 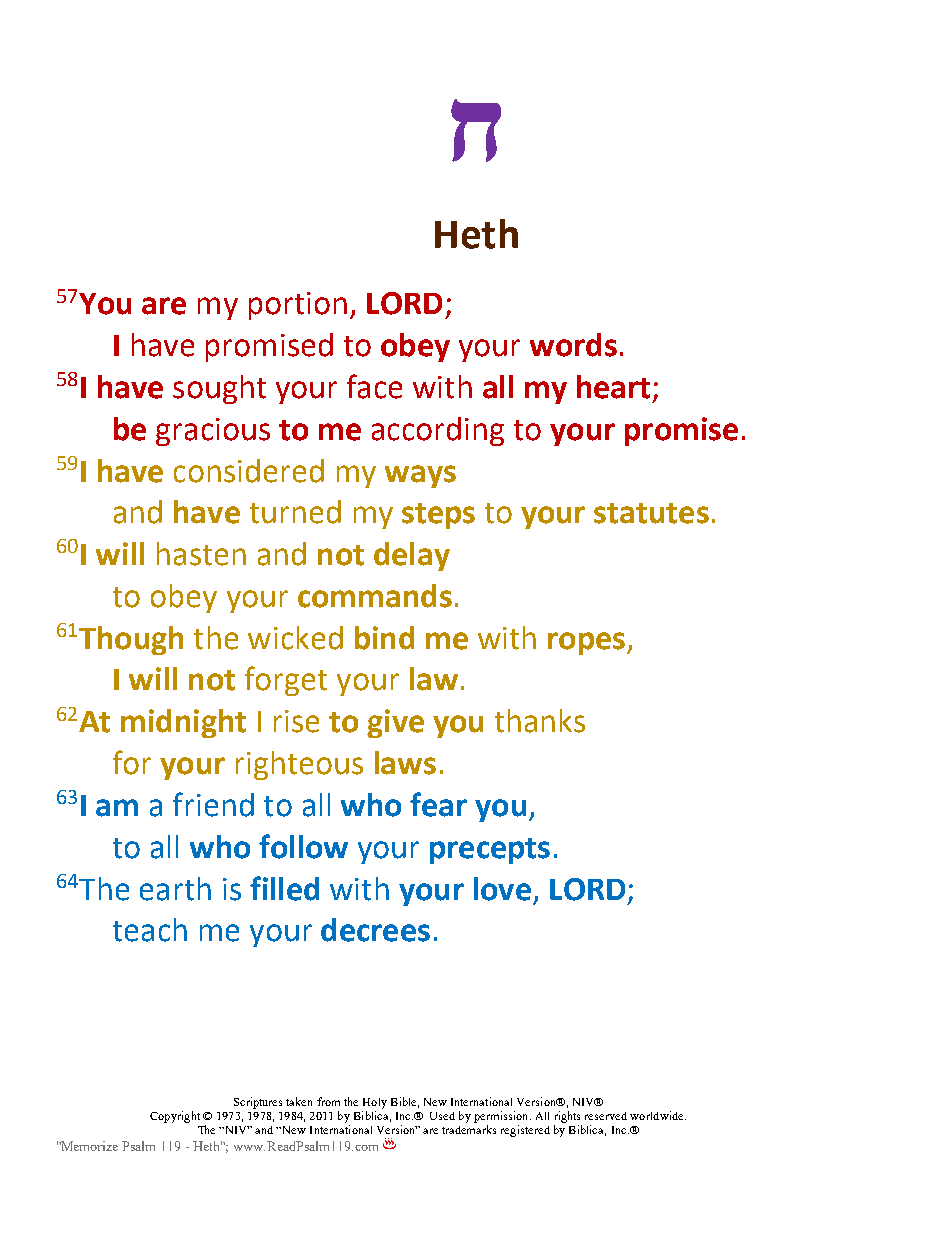 I want to click on commands, so click(x=375, y=596).
